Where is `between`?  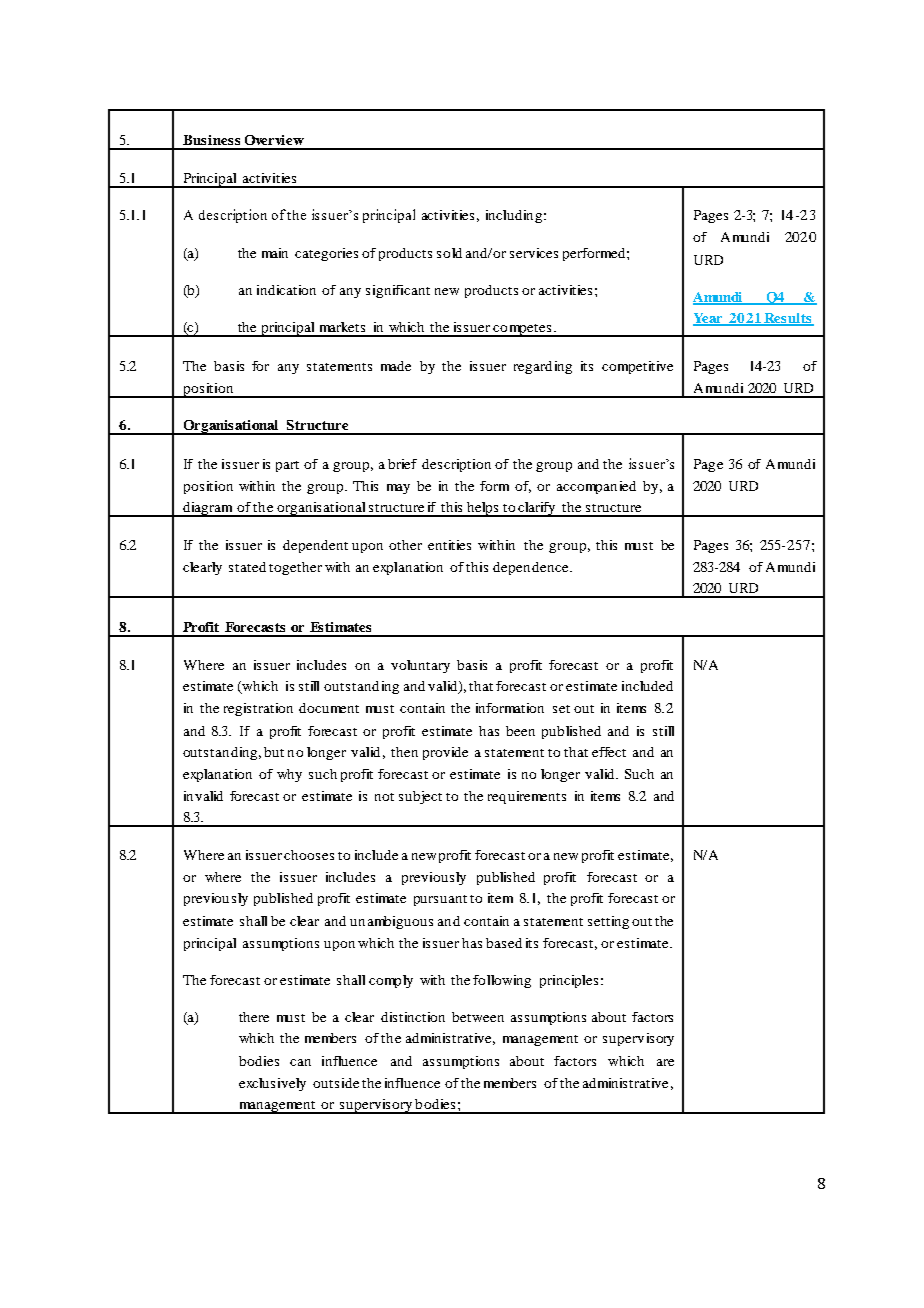
between is located at coordinates (478, 1017).
